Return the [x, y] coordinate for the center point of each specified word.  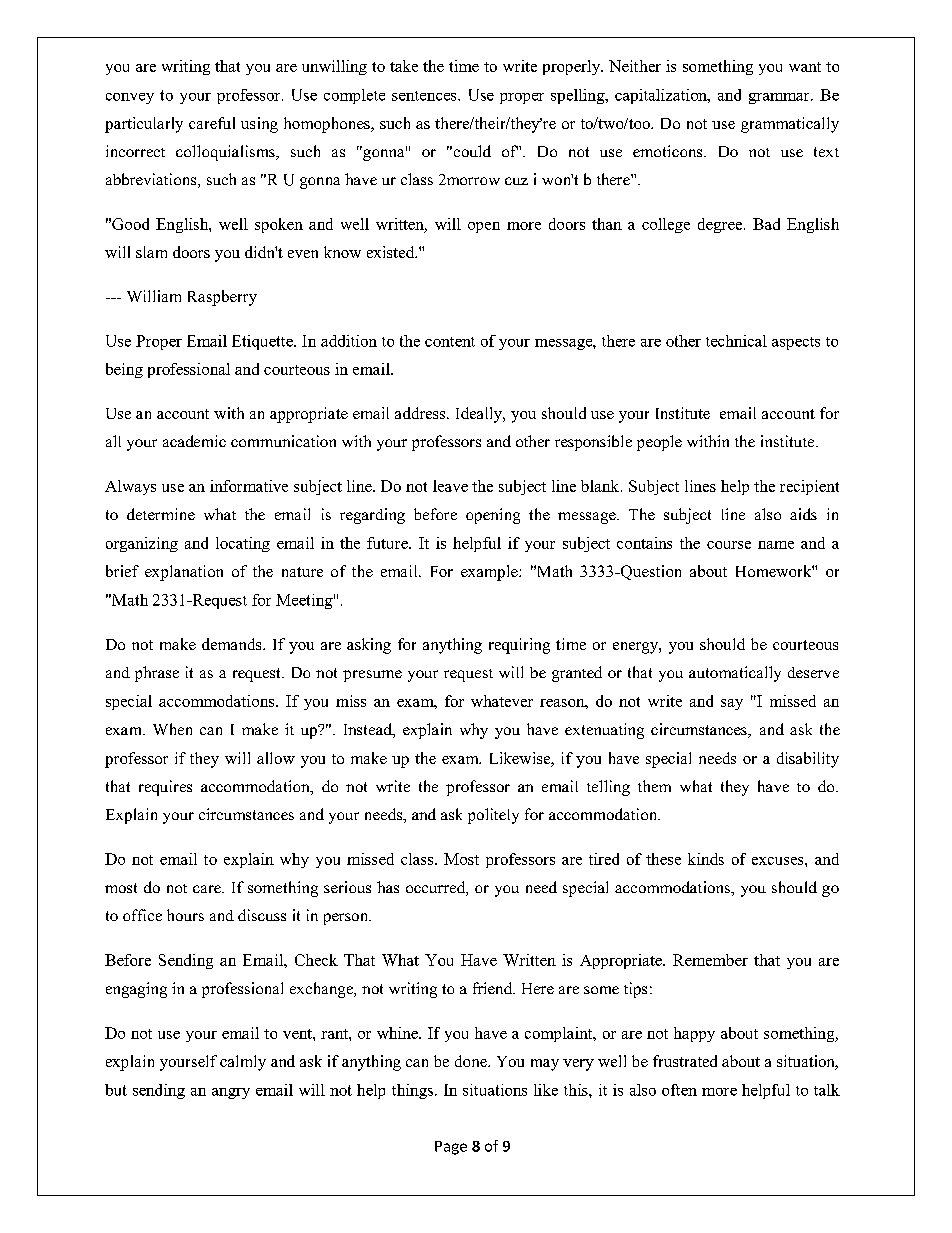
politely [493, 816]
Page [451, 1148]
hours [185, 915]
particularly [144, 125]
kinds [706, 859]
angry [231, 1093]
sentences [425, 96]
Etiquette [263, 342]
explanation [184, 573]
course [729, 545]
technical [736, 341]
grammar [780, 98]
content [450, 342]
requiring [519, 646]
